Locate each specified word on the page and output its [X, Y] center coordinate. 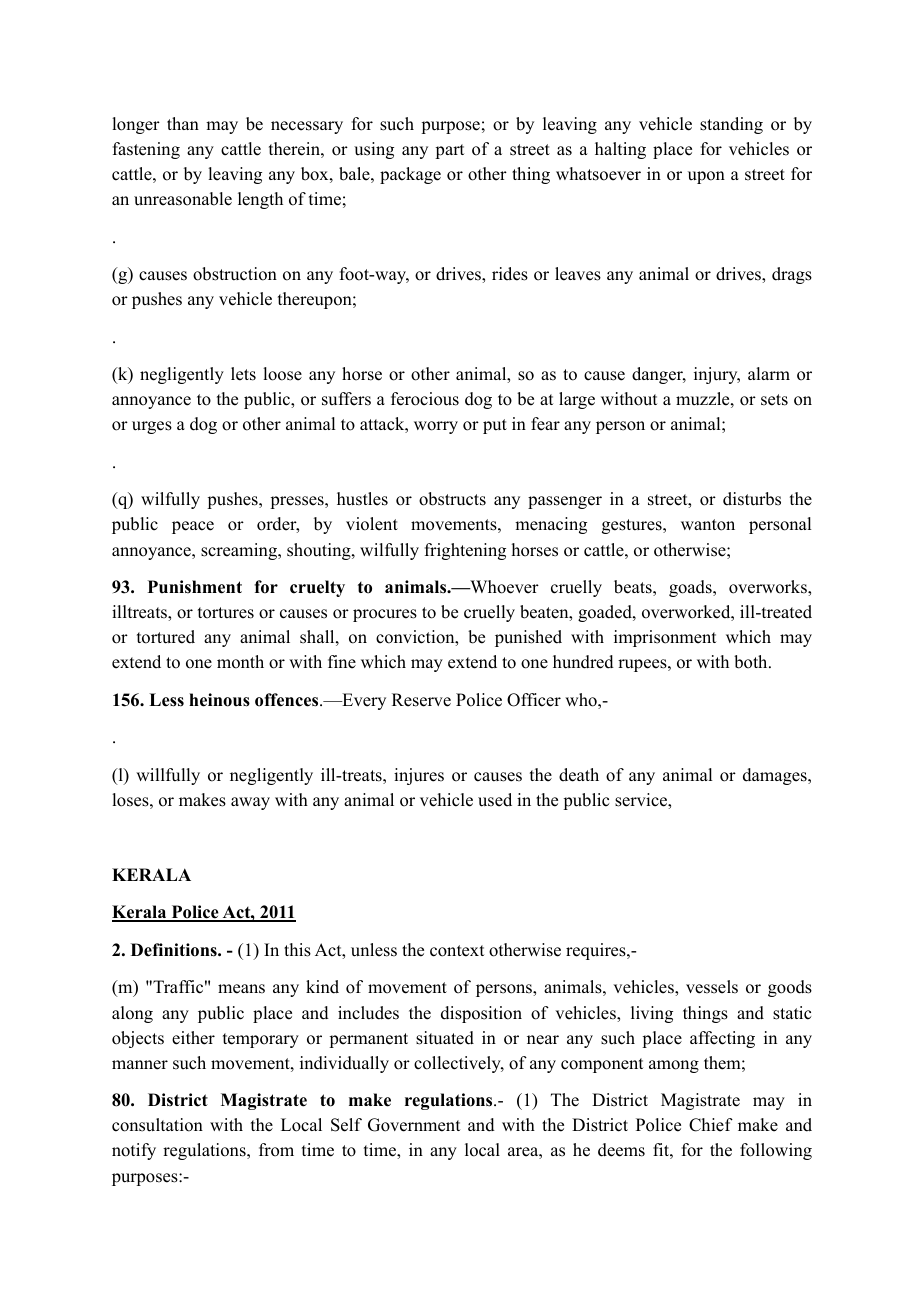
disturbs [752, 499]
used [495, 800]
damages [776, 776]
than [183, 123]
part [449, 151]
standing [731, 125]
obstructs [452, 499]
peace [193, 527]
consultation [157, 1125]
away [250, 803]
